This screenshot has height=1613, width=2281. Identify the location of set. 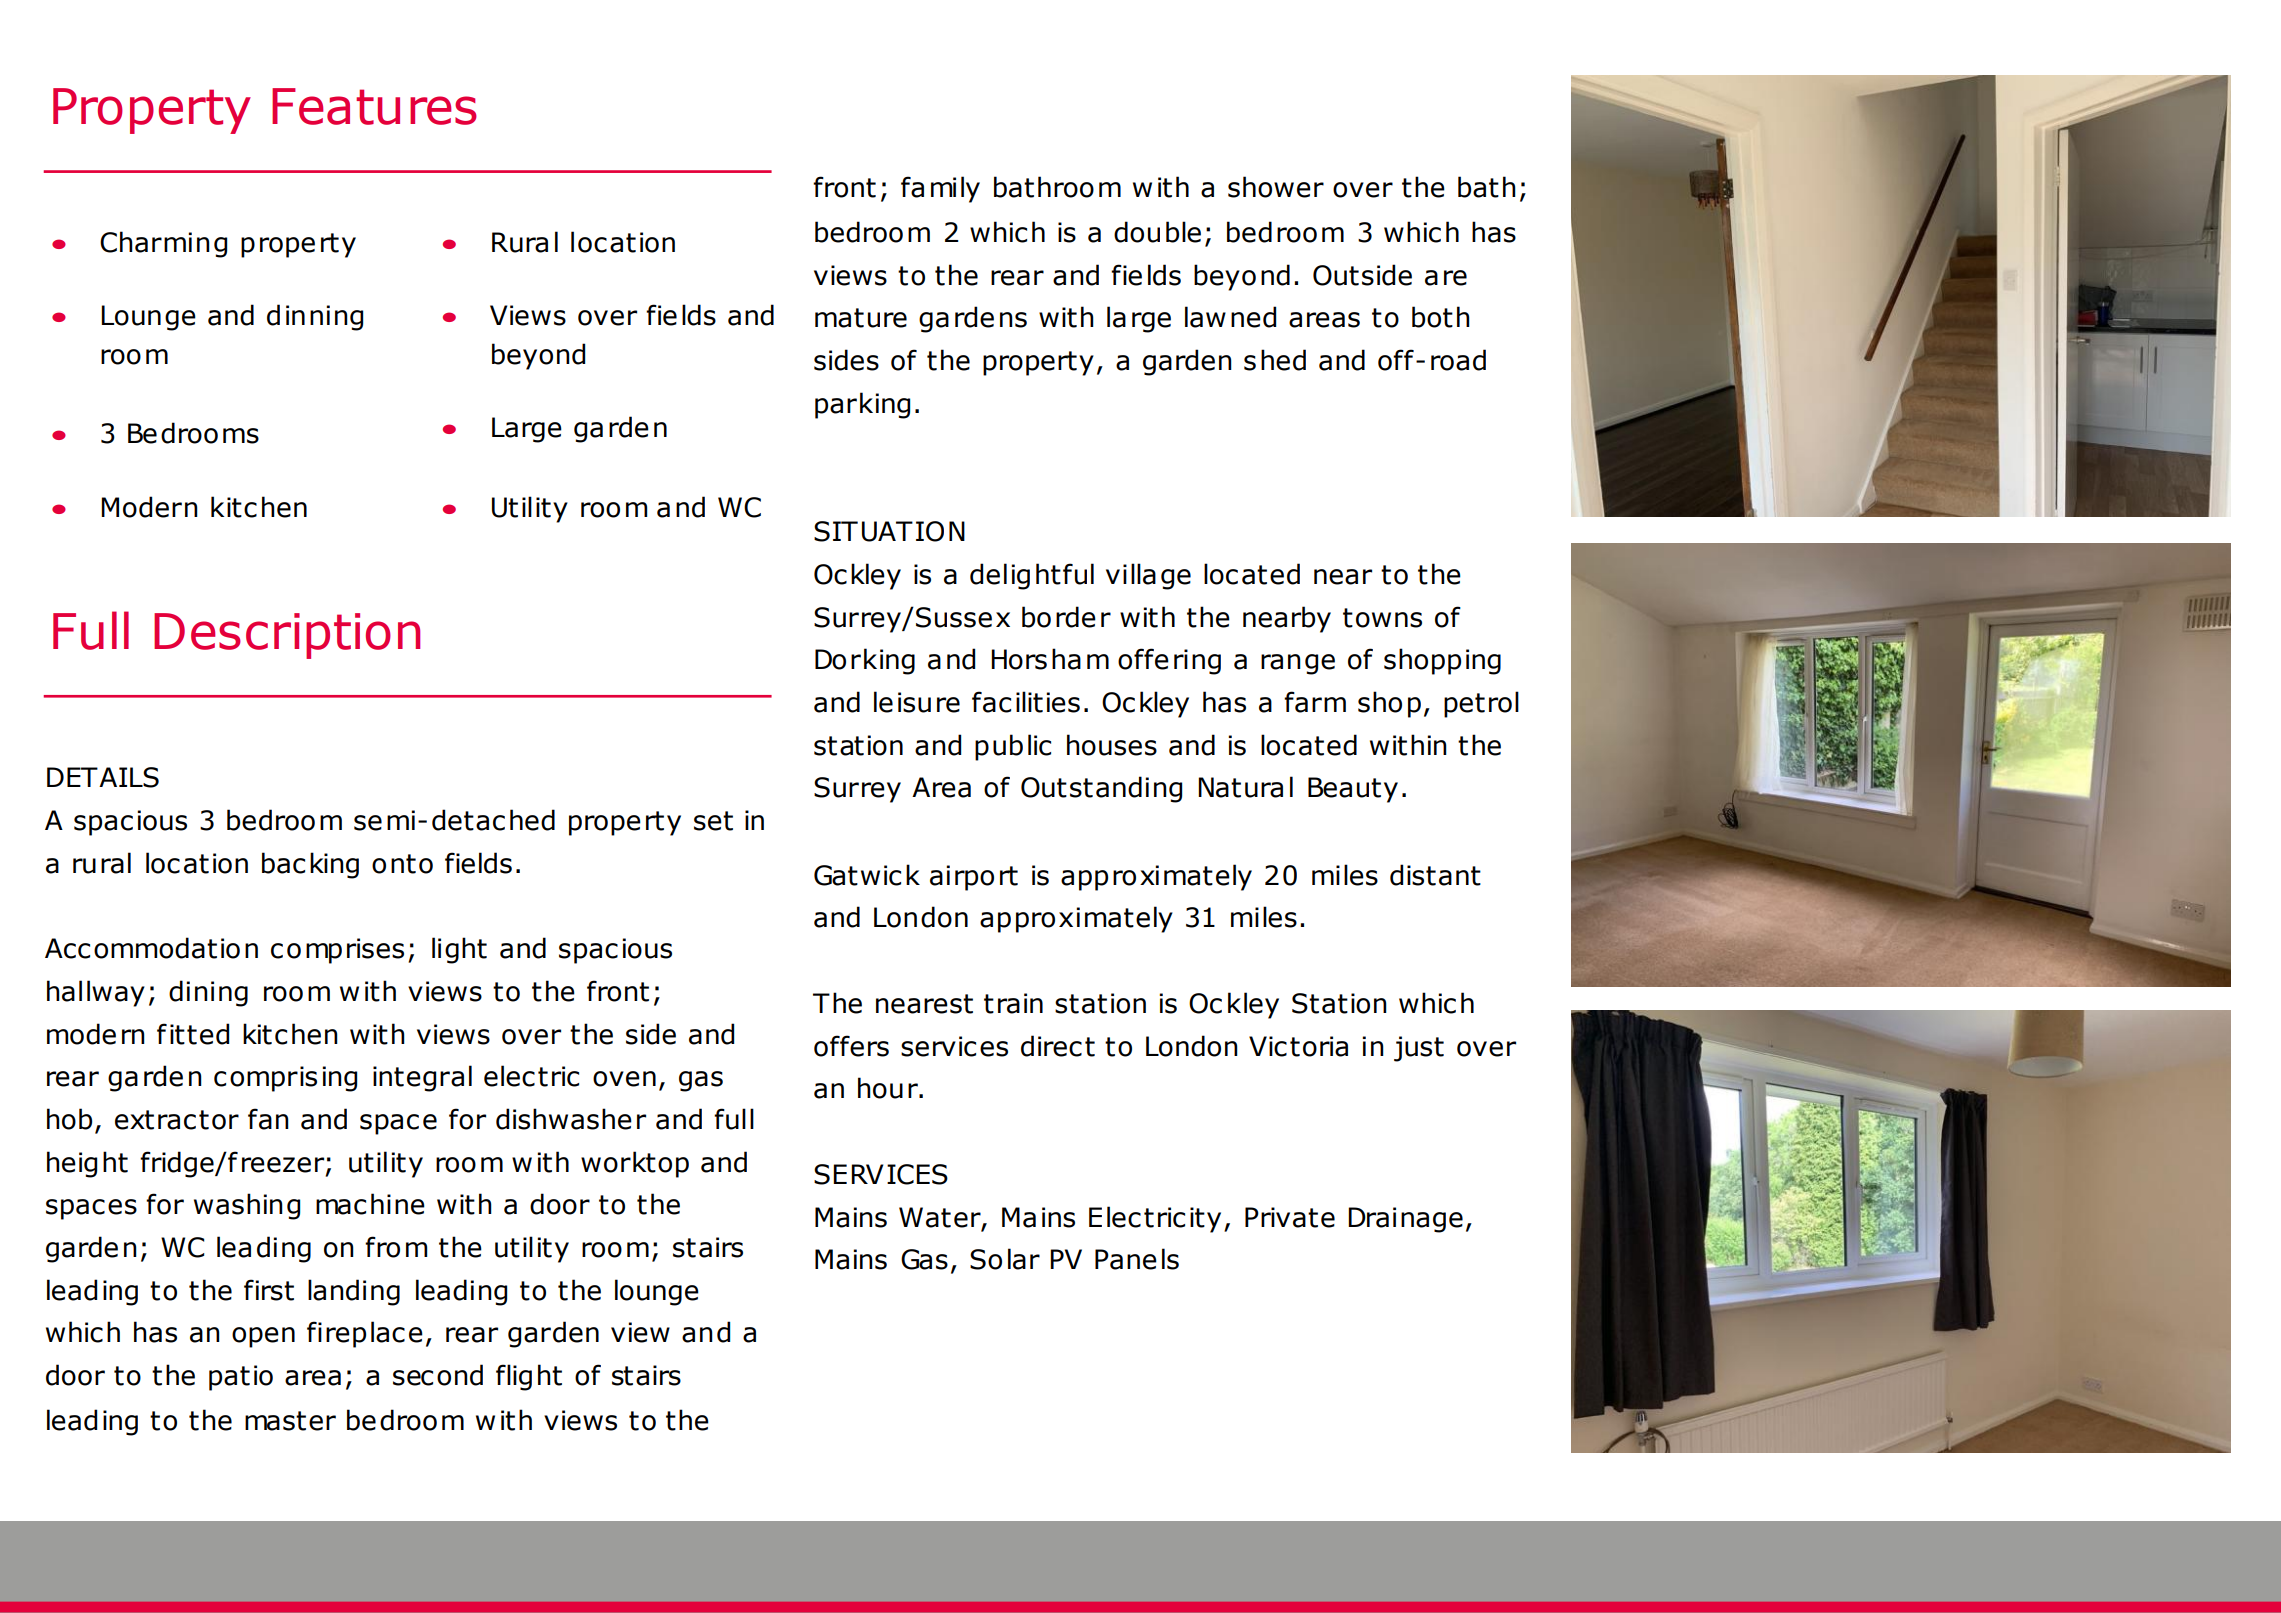
(713, 821).
